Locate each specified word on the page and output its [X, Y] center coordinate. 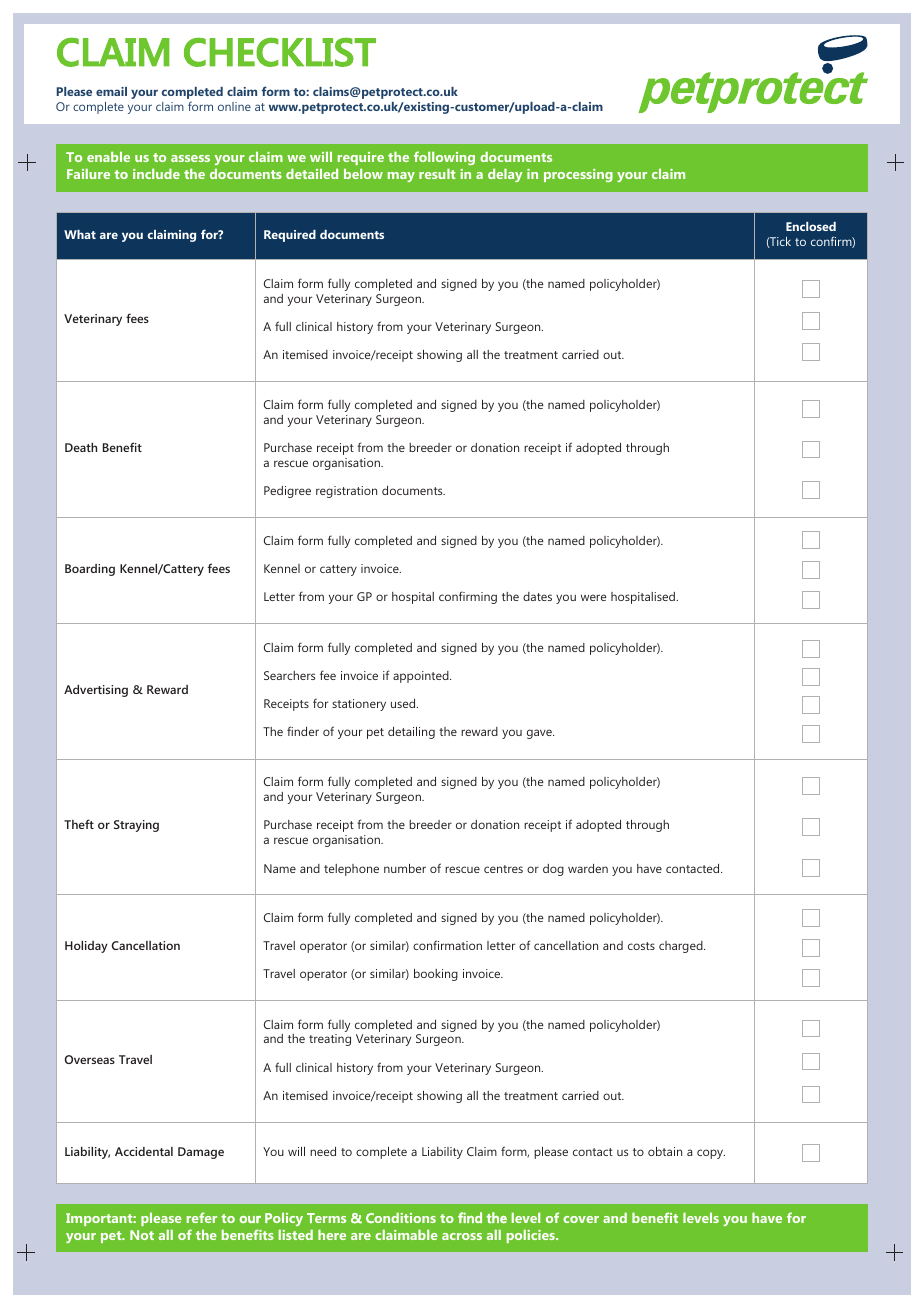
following [444, 158]
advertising [96, 691]
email [111, 91]
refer [202, 1217]
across [462, 1236]
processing [578, 175]
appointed [422, 677]
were [594, 597]
